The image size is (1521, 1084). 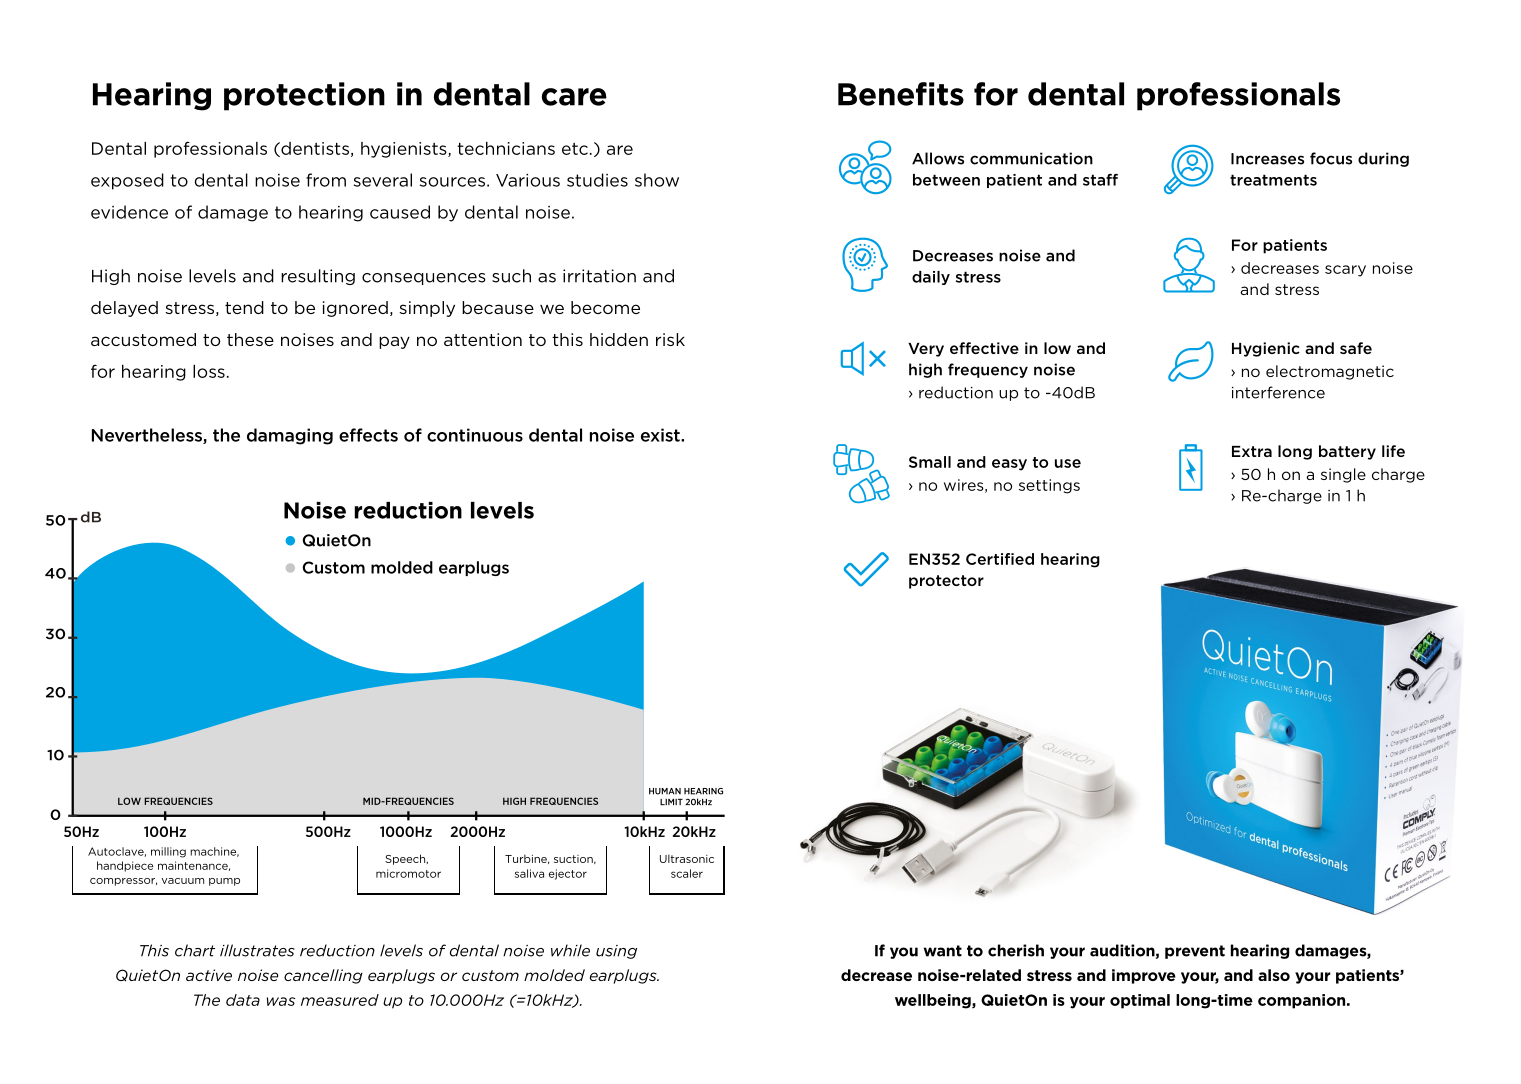 I want to click on prevent, so click(x=1195, y=952).
